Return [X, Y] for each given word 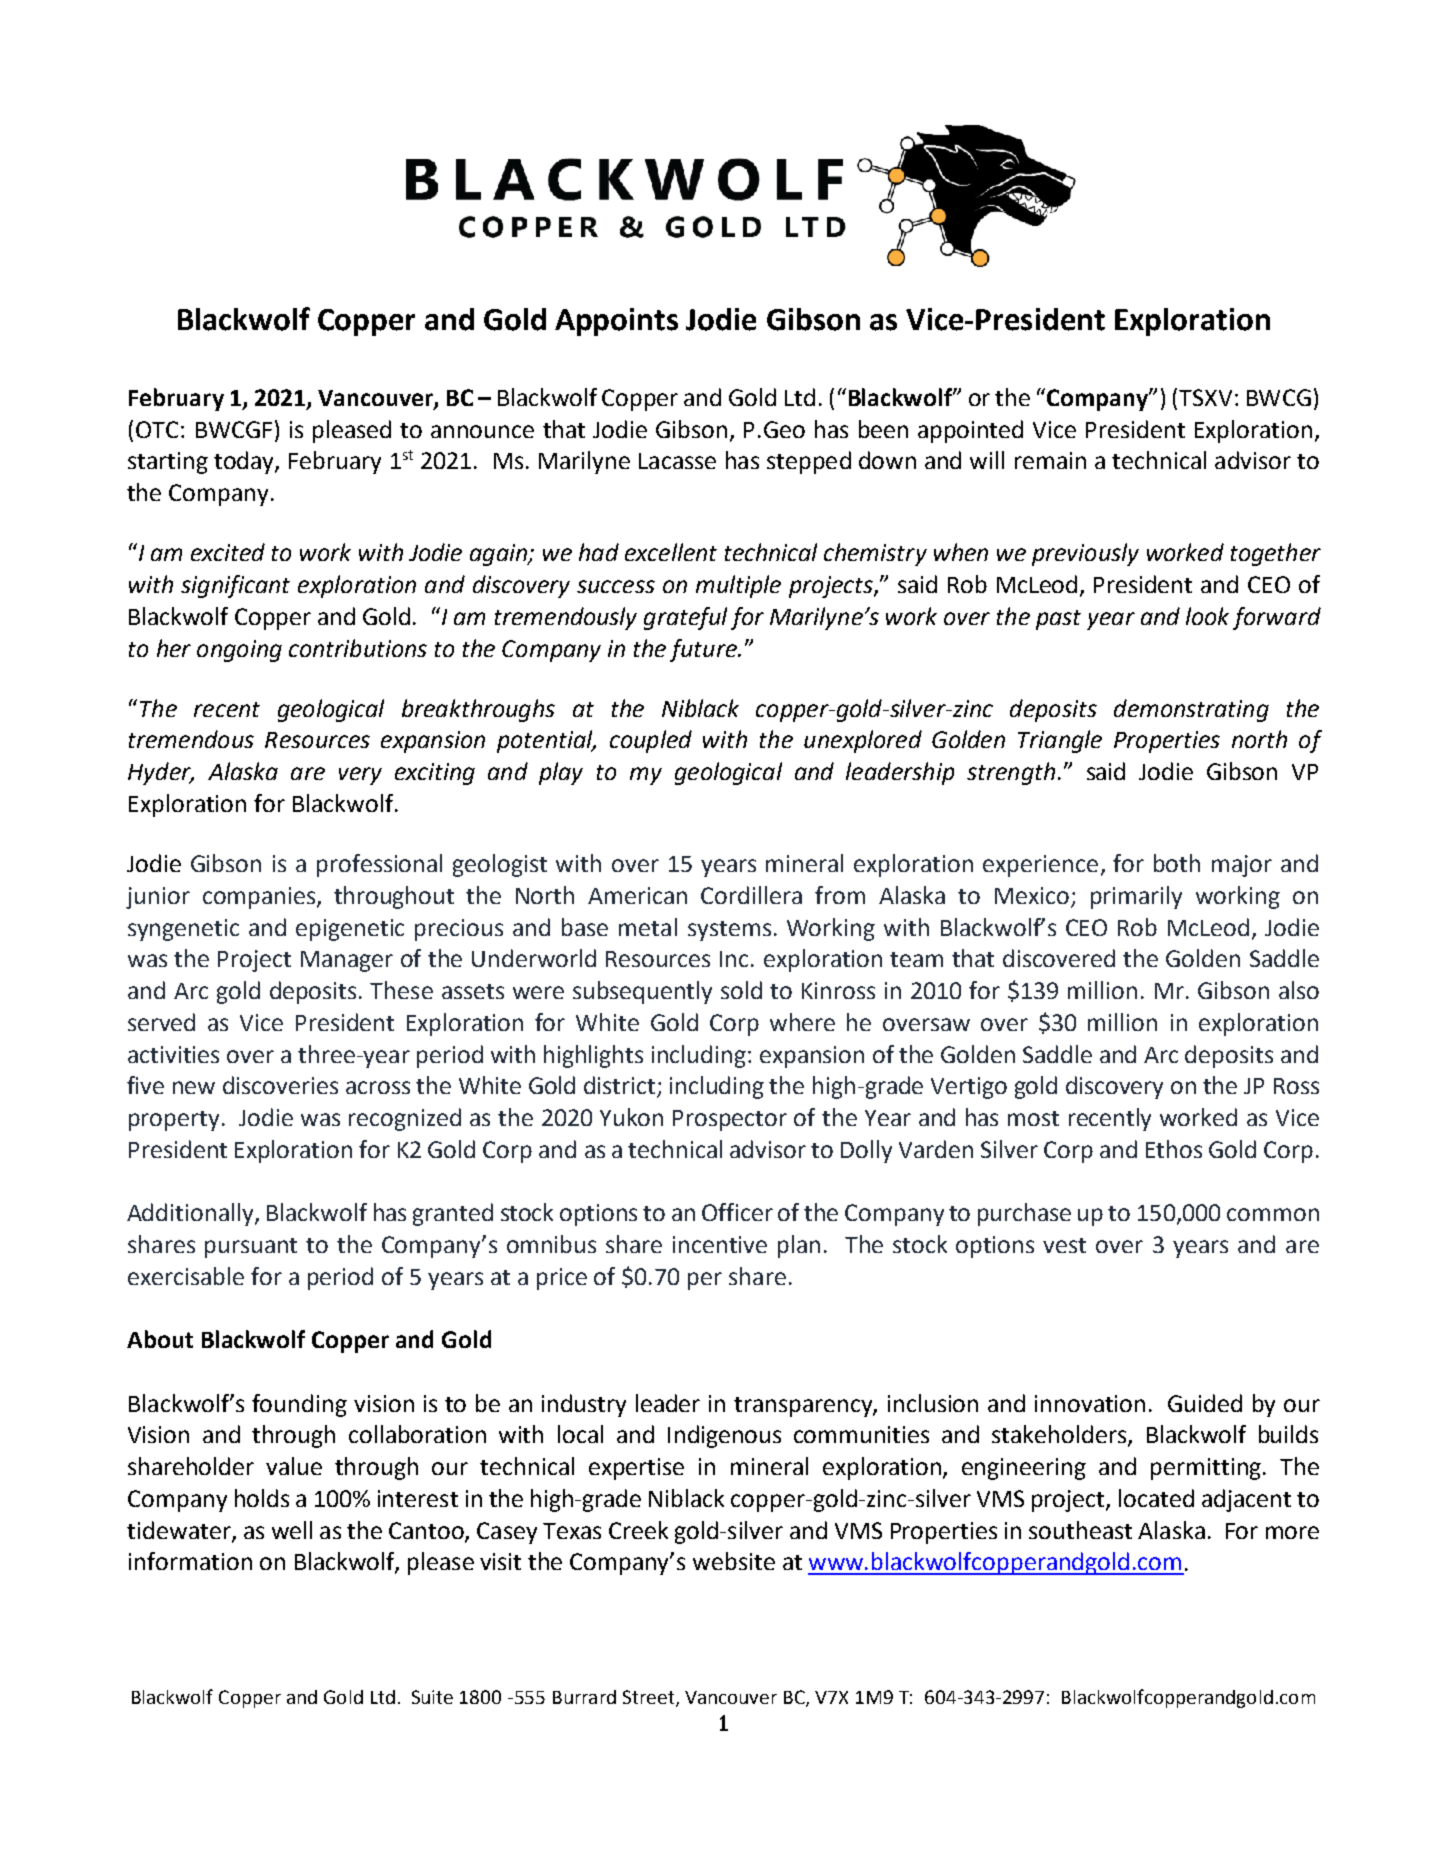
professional [379, 865]
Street [648, 1697]
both [1177, 863]
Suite [432, 1697]
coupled [651, 741]
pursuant [251, 1248]
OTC [157, 429]
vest [1064, 1245]
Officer [737, 1212]
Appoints [616, 322]
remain [1050, 460]
